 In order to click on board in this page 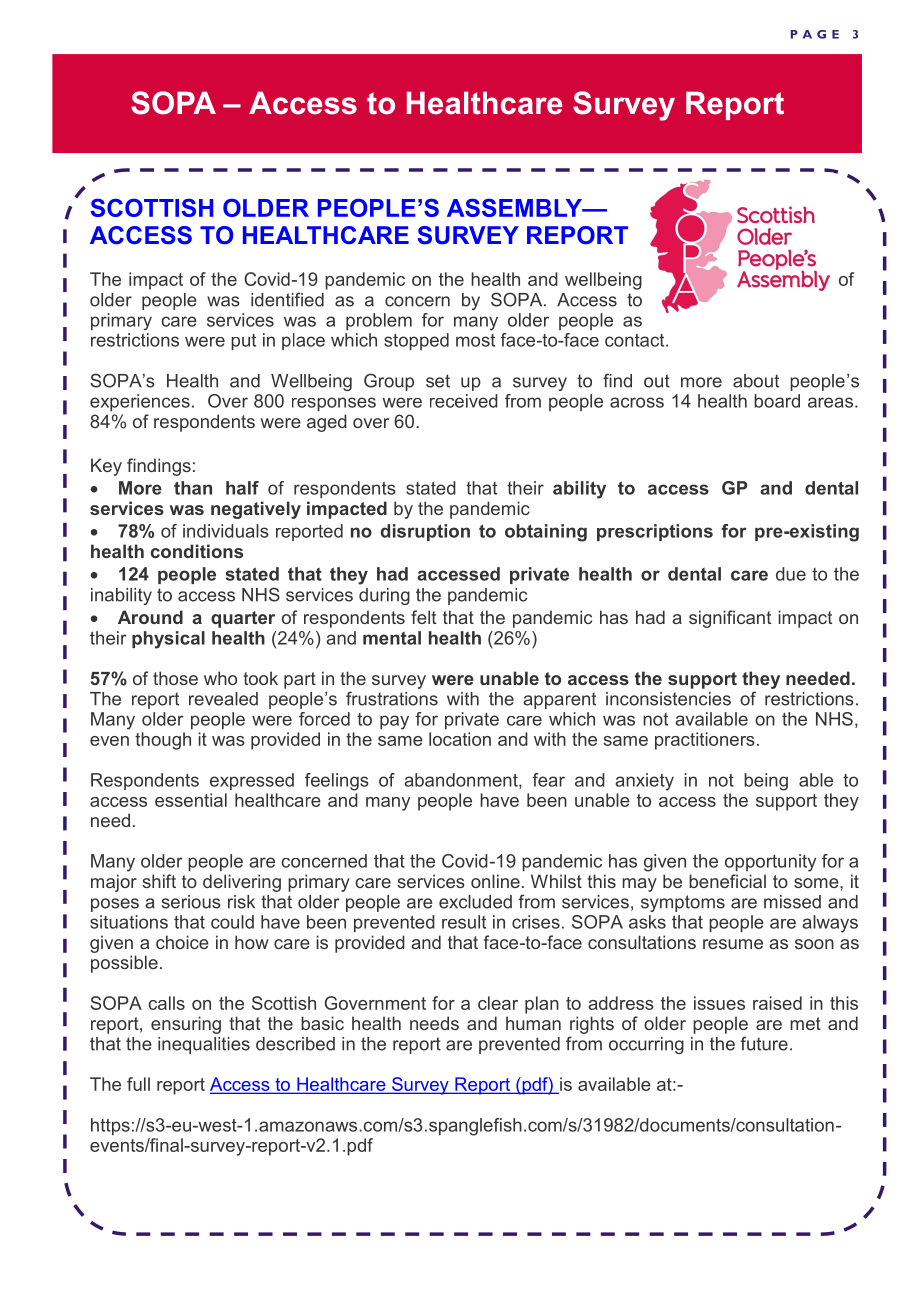, I will do `click(777, 401)`.
